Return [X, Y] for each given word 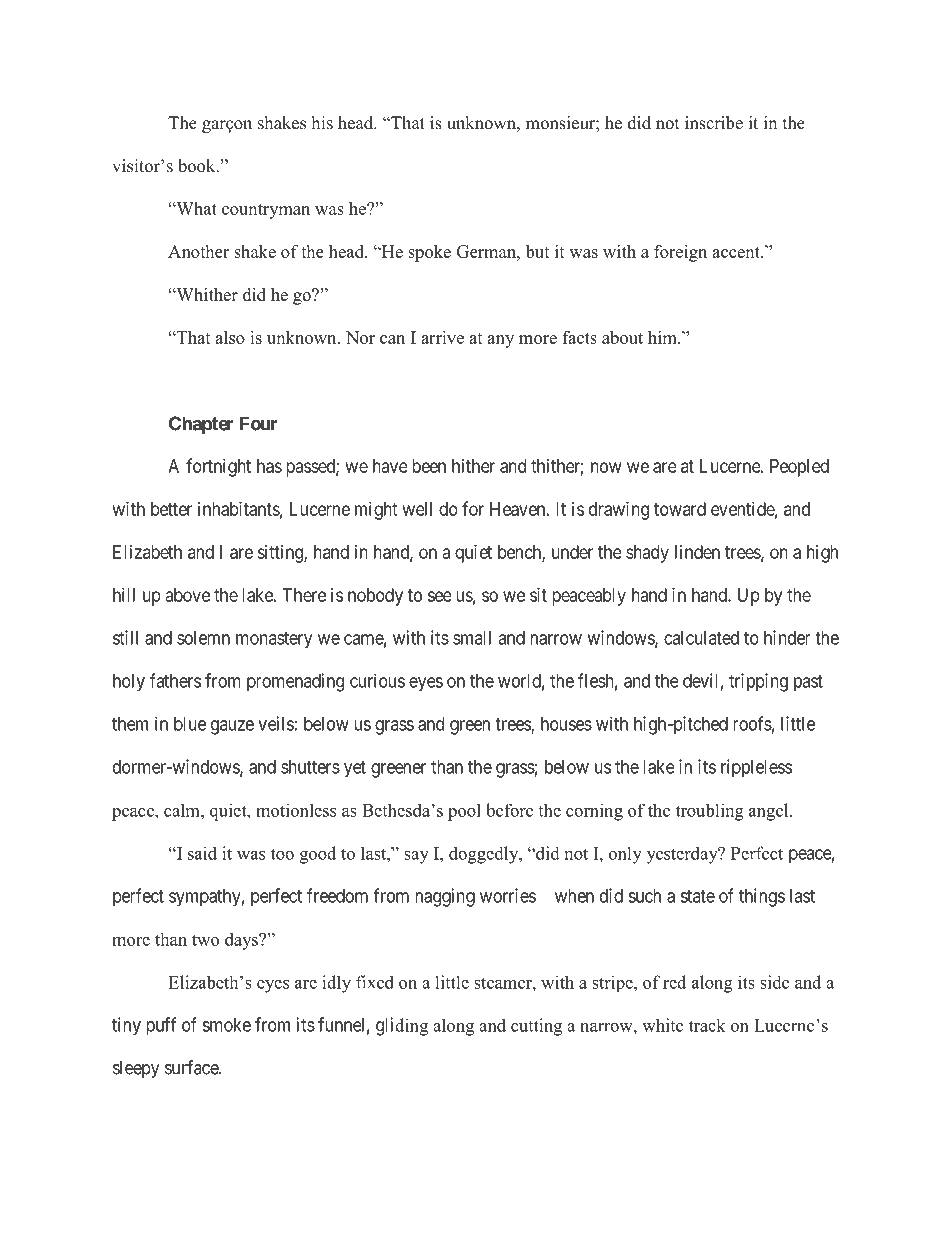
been [429, 466]
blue [190, 724]
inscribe [714, 123]
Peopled [799, 468]
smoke [226, 1025]
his [322, 123]
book [198, 166]
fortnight [218, 467]
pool [464, 812]
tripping [758, 682]
